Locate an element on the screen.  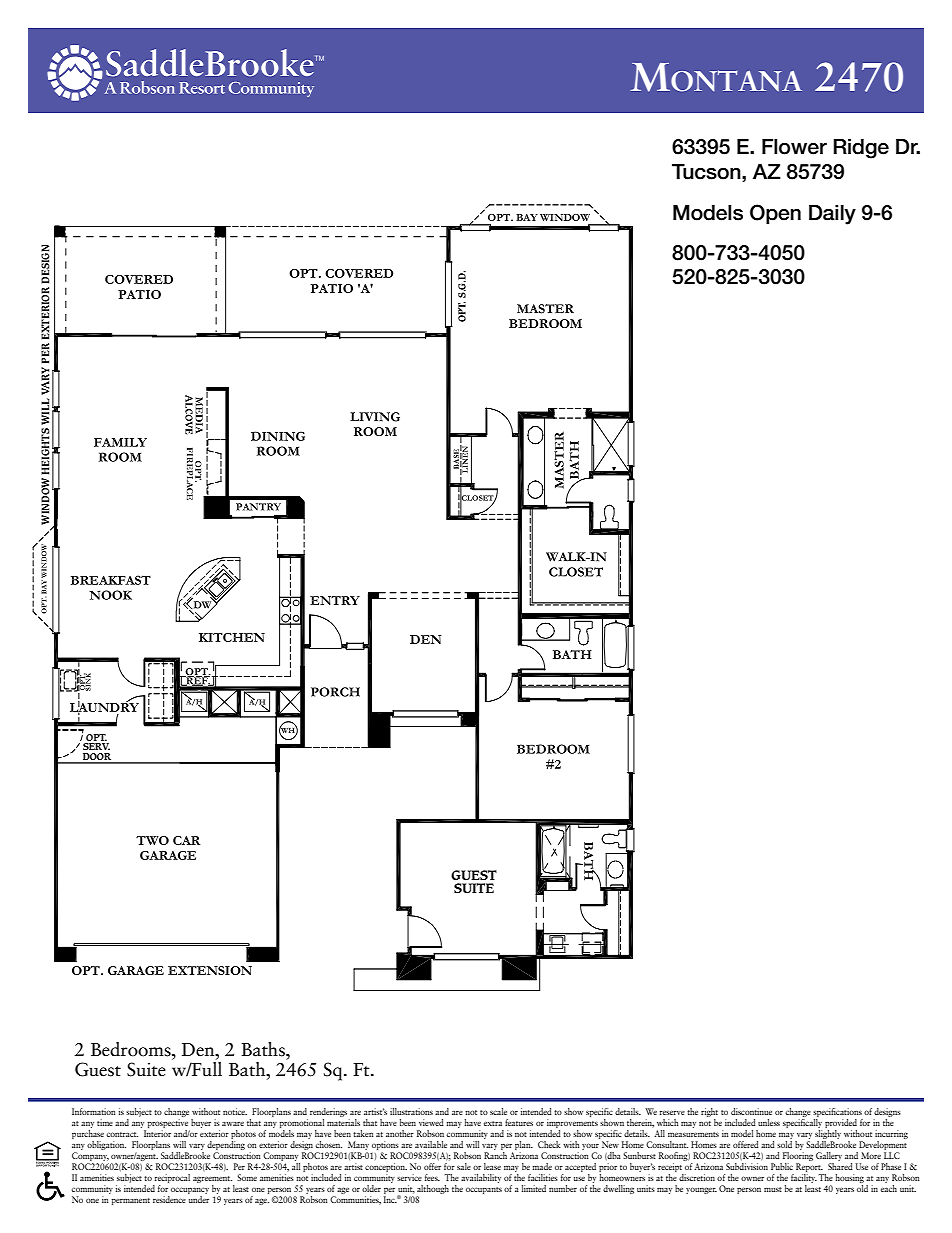
Flower is located at coordinates (794, 147).
